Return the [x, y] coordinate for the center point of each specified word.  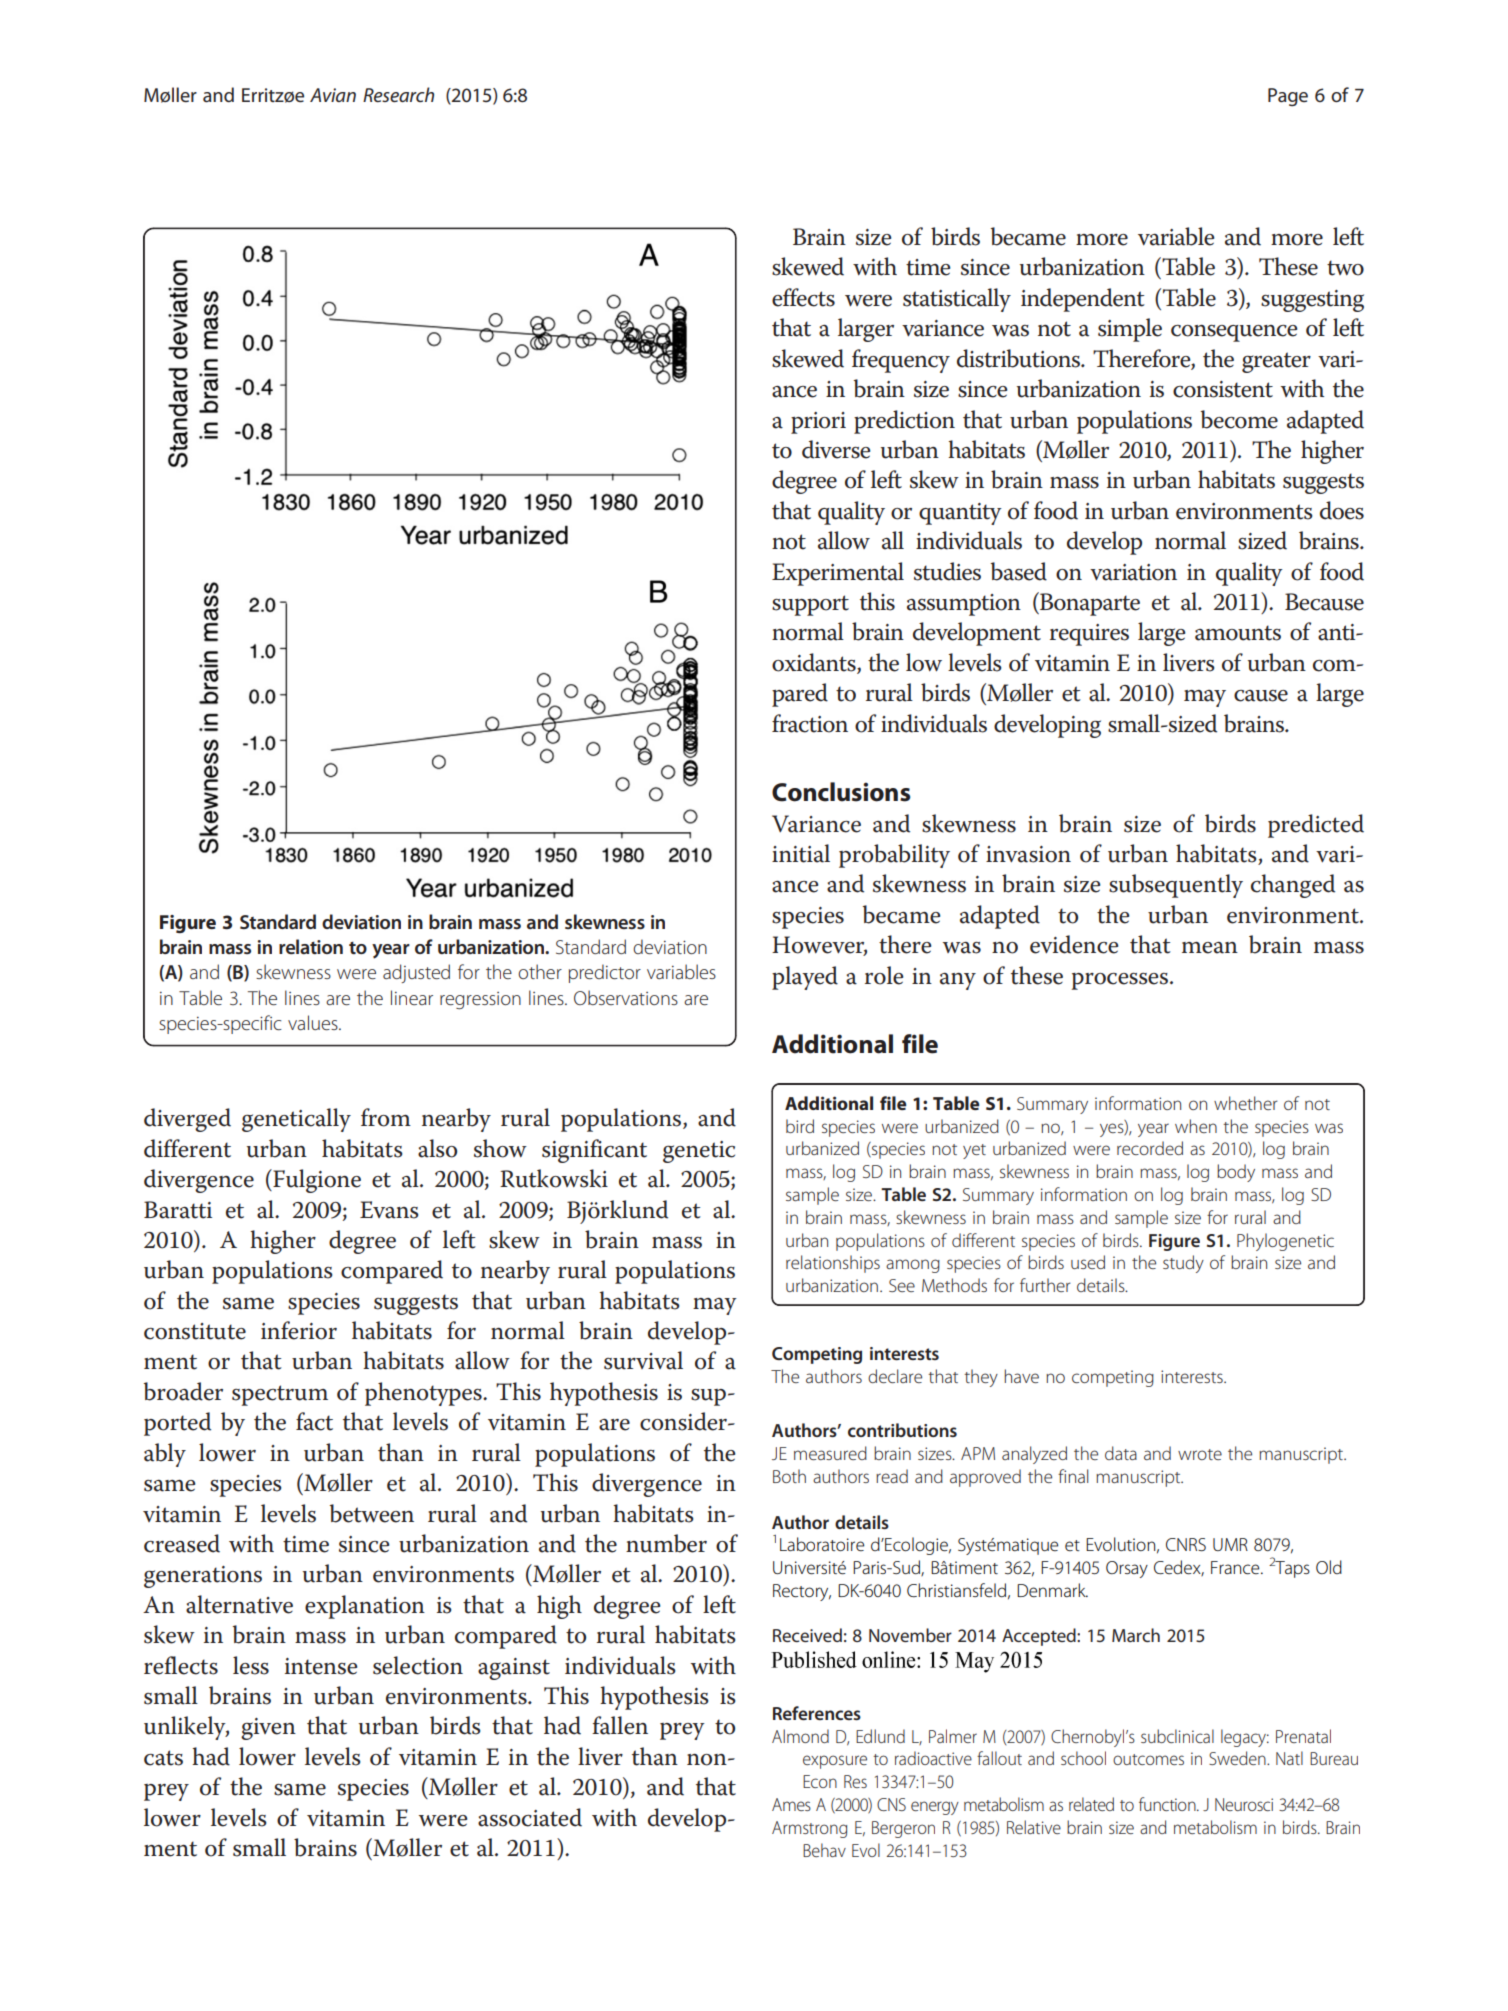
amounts [1238, 633]
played [805, 978]
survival [643, 1360]
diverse [836, 449]
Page [1288, 97]
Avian [333, 95]
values [314, 1022]
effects [803, 297]
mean [1210, 948]
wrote [1200, 1454]
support [810, 605]
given [268, 1729]
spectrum [280, 1395]
